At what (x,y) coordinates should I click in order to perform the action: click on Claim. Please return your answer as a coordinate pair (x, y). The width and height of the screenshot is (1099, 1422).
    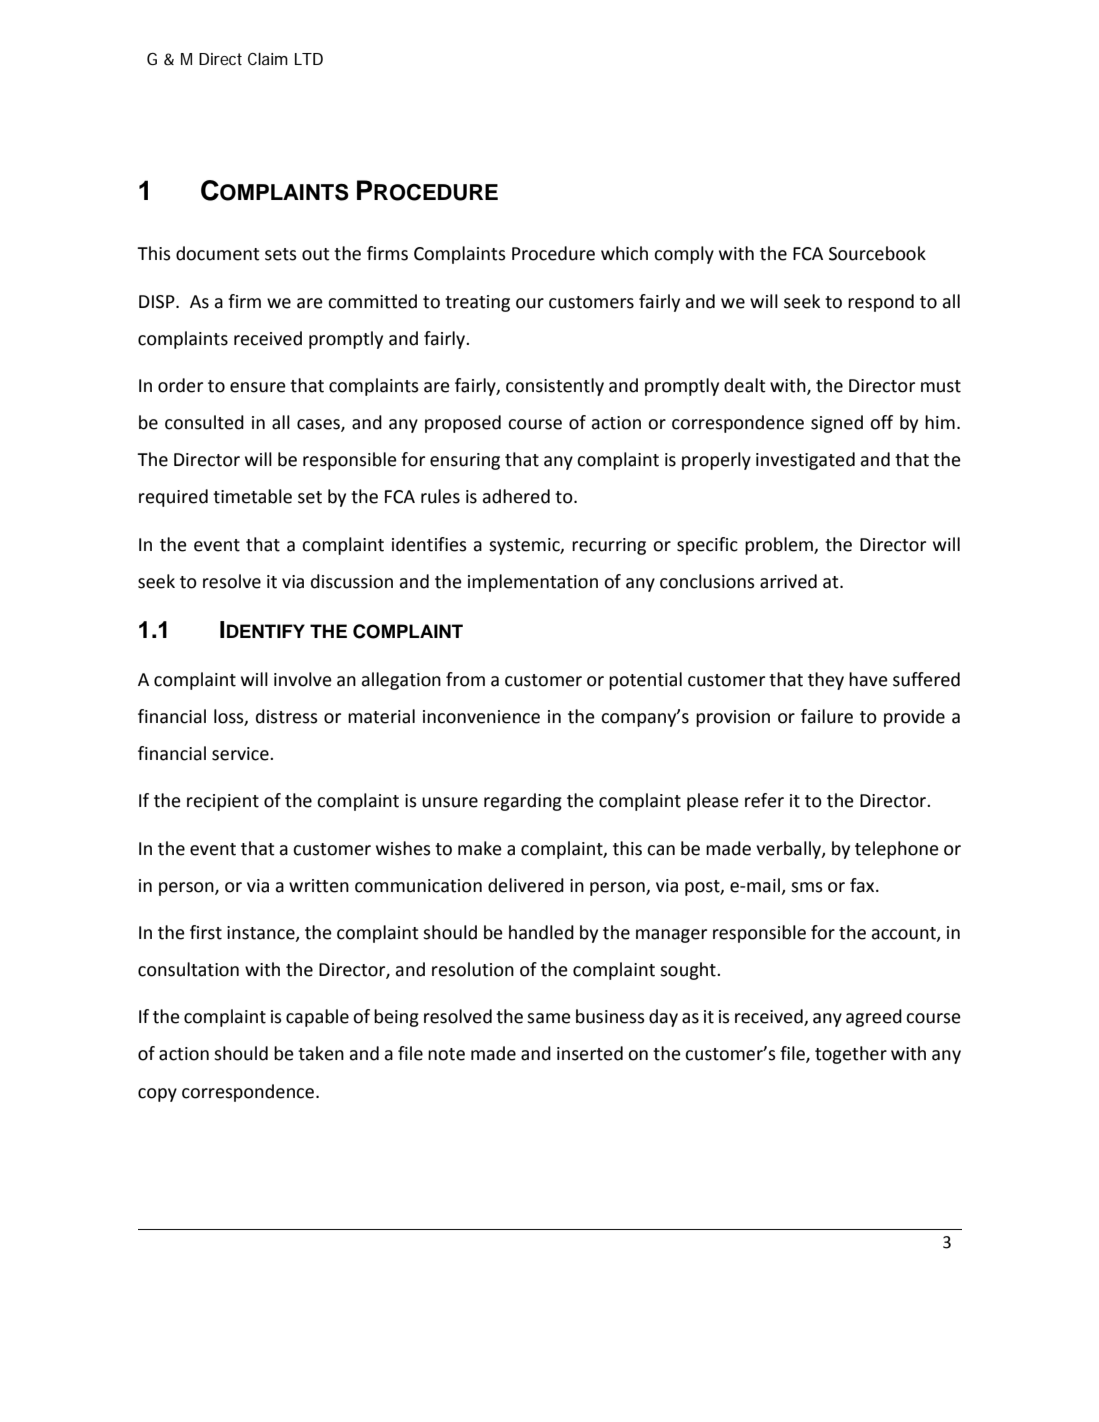
    Looking at the image, I should click on (268, 59).
